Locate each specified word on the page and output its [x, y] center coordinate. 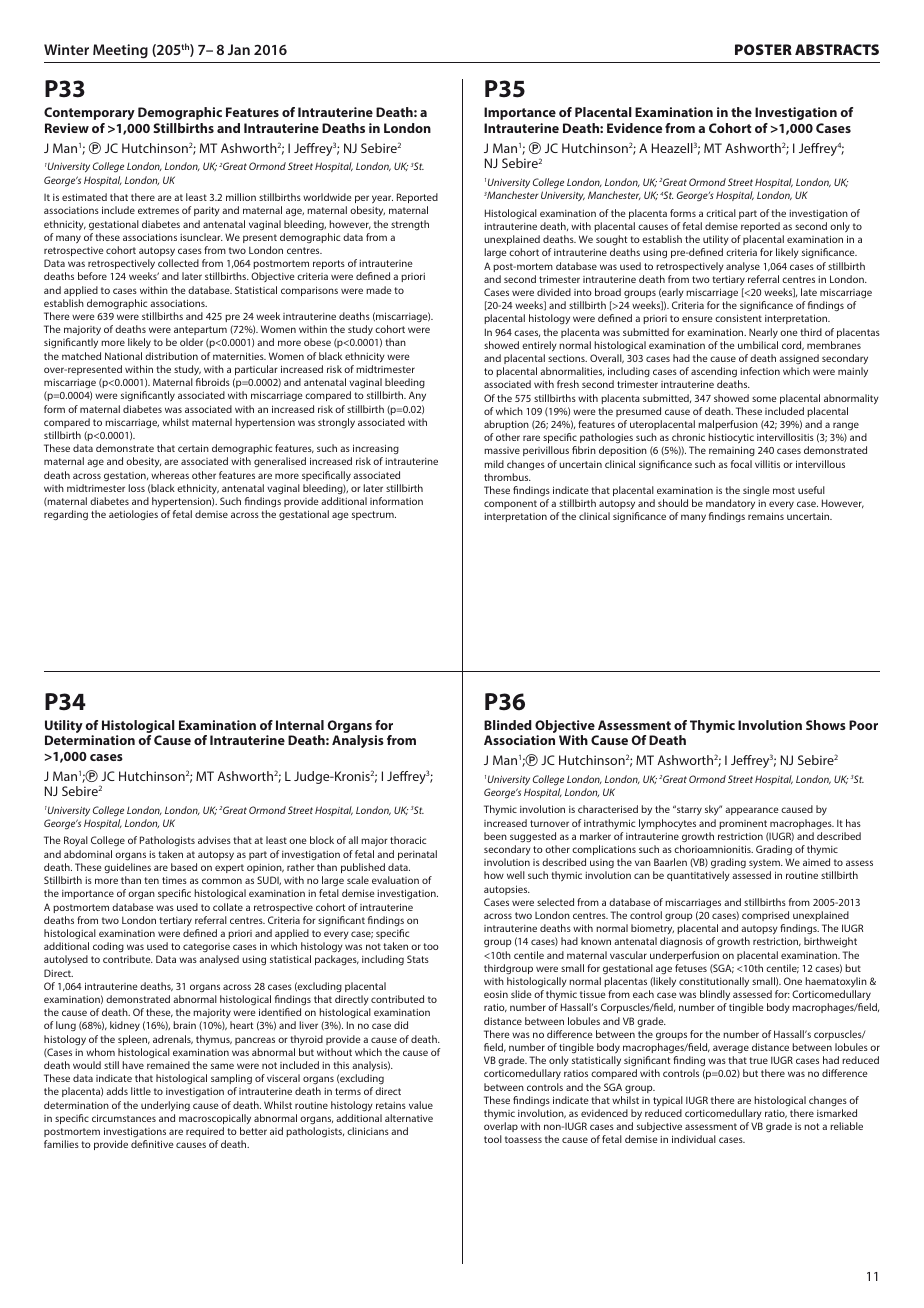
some [764, 399]
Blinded [508, 725]
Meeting [120, 51]
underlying [165, 1106]
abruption [506, 425]
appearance [751, 811]
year [382, 199]
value [421, 1105]
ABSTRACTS [837, 49]
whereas [170, 475]
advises [214, 840]
